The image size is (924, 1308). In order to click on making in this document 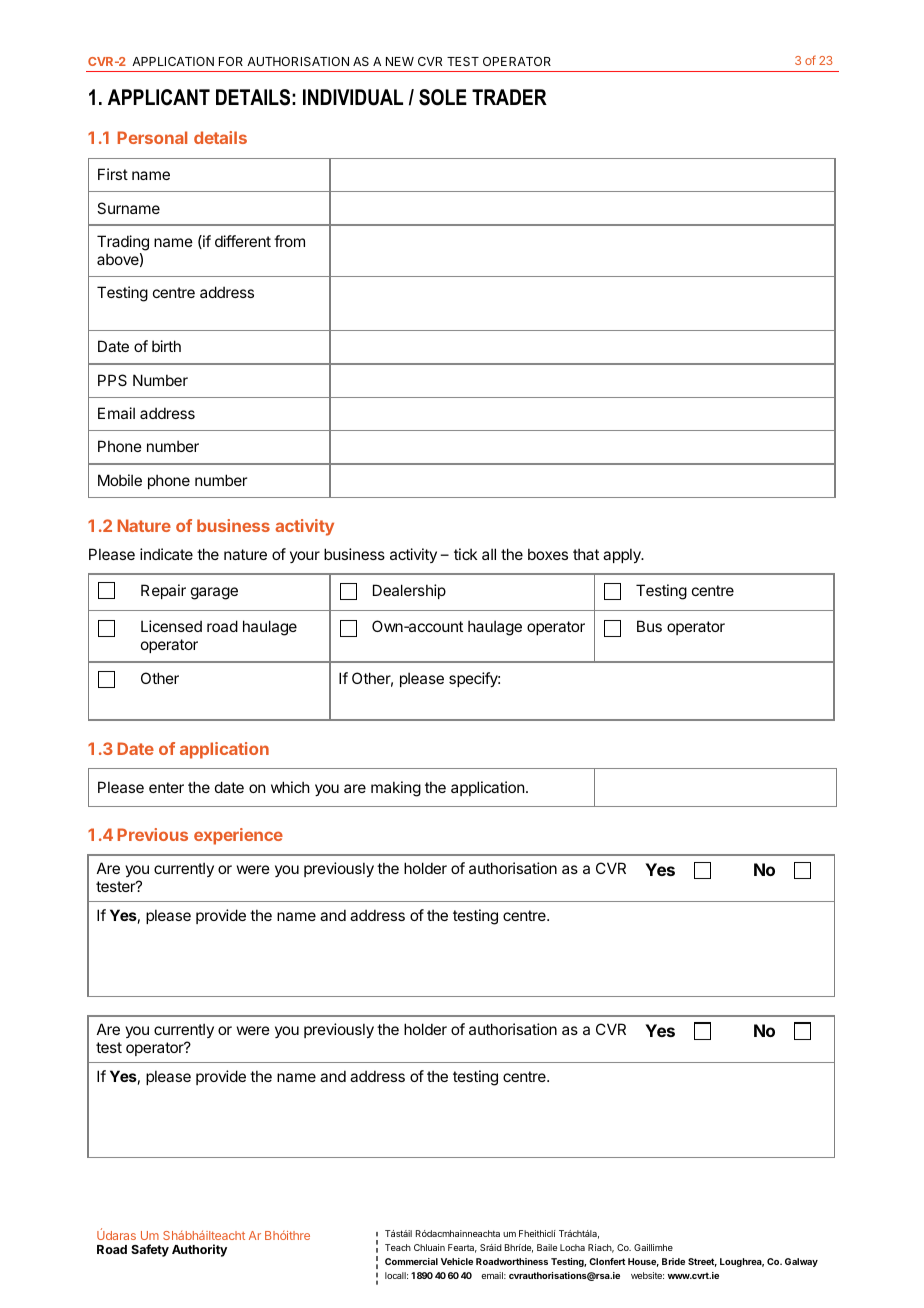, I will do `click(396, 789)`.
